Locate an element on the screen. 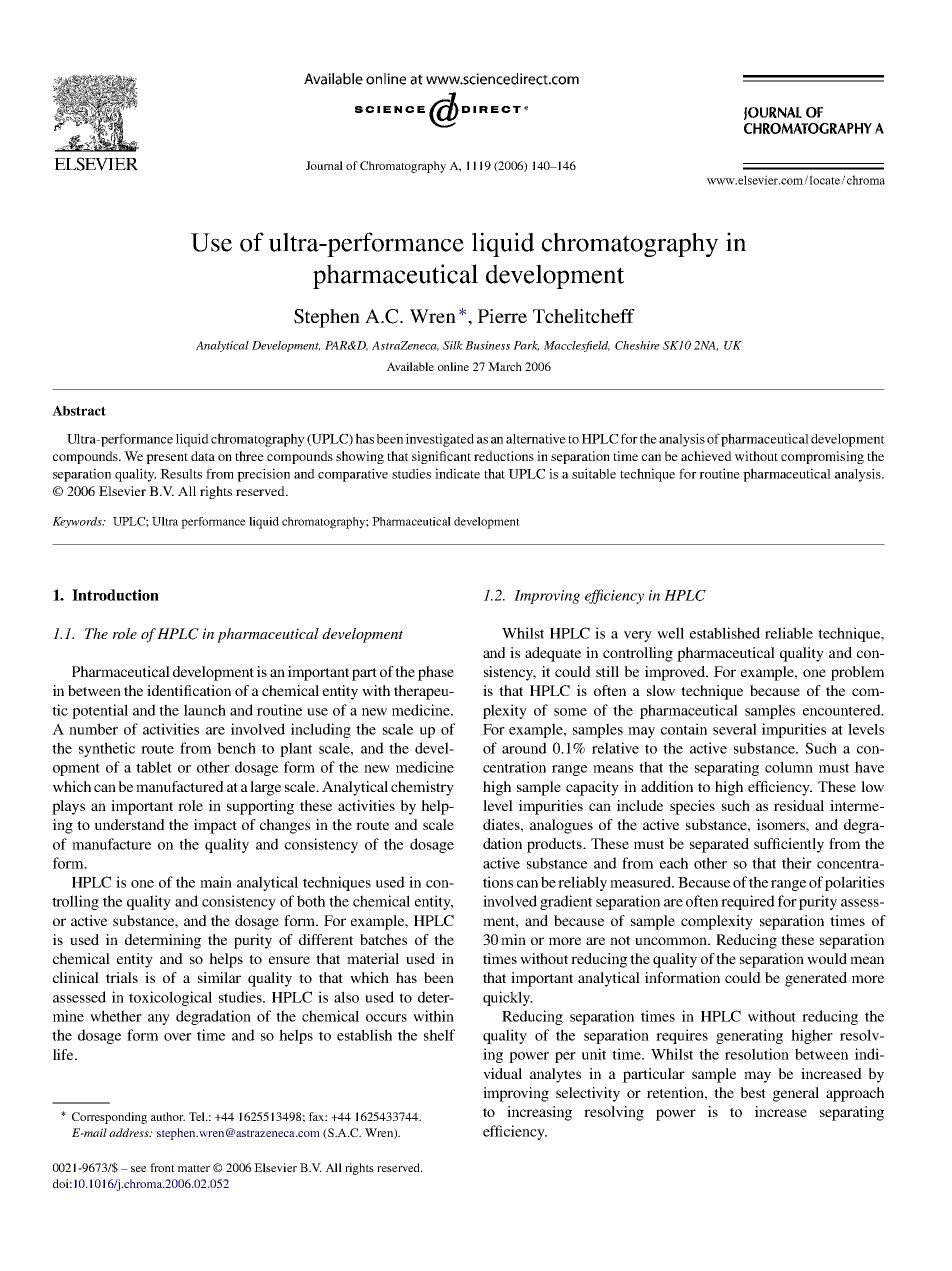 This screenshot has width=952, height=1271. column is located at coordinates (789, 767).
